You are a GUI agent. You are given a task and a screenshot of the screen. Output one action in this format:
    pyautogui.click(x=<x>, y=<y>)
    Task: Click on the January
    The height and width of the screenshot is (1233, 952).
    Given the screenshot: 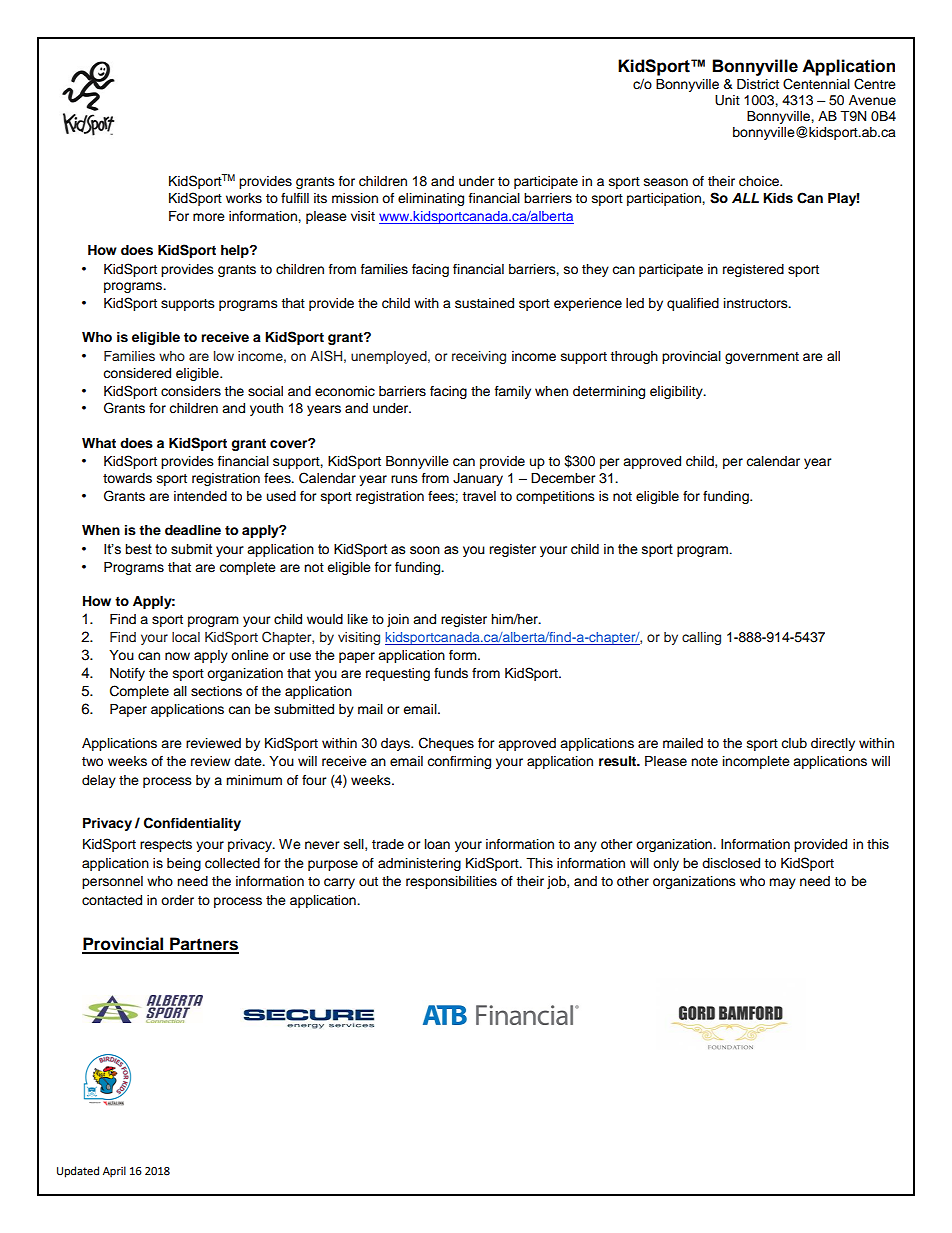 What is the action you would take?
    pyautogui.click(x=478, y=479)
